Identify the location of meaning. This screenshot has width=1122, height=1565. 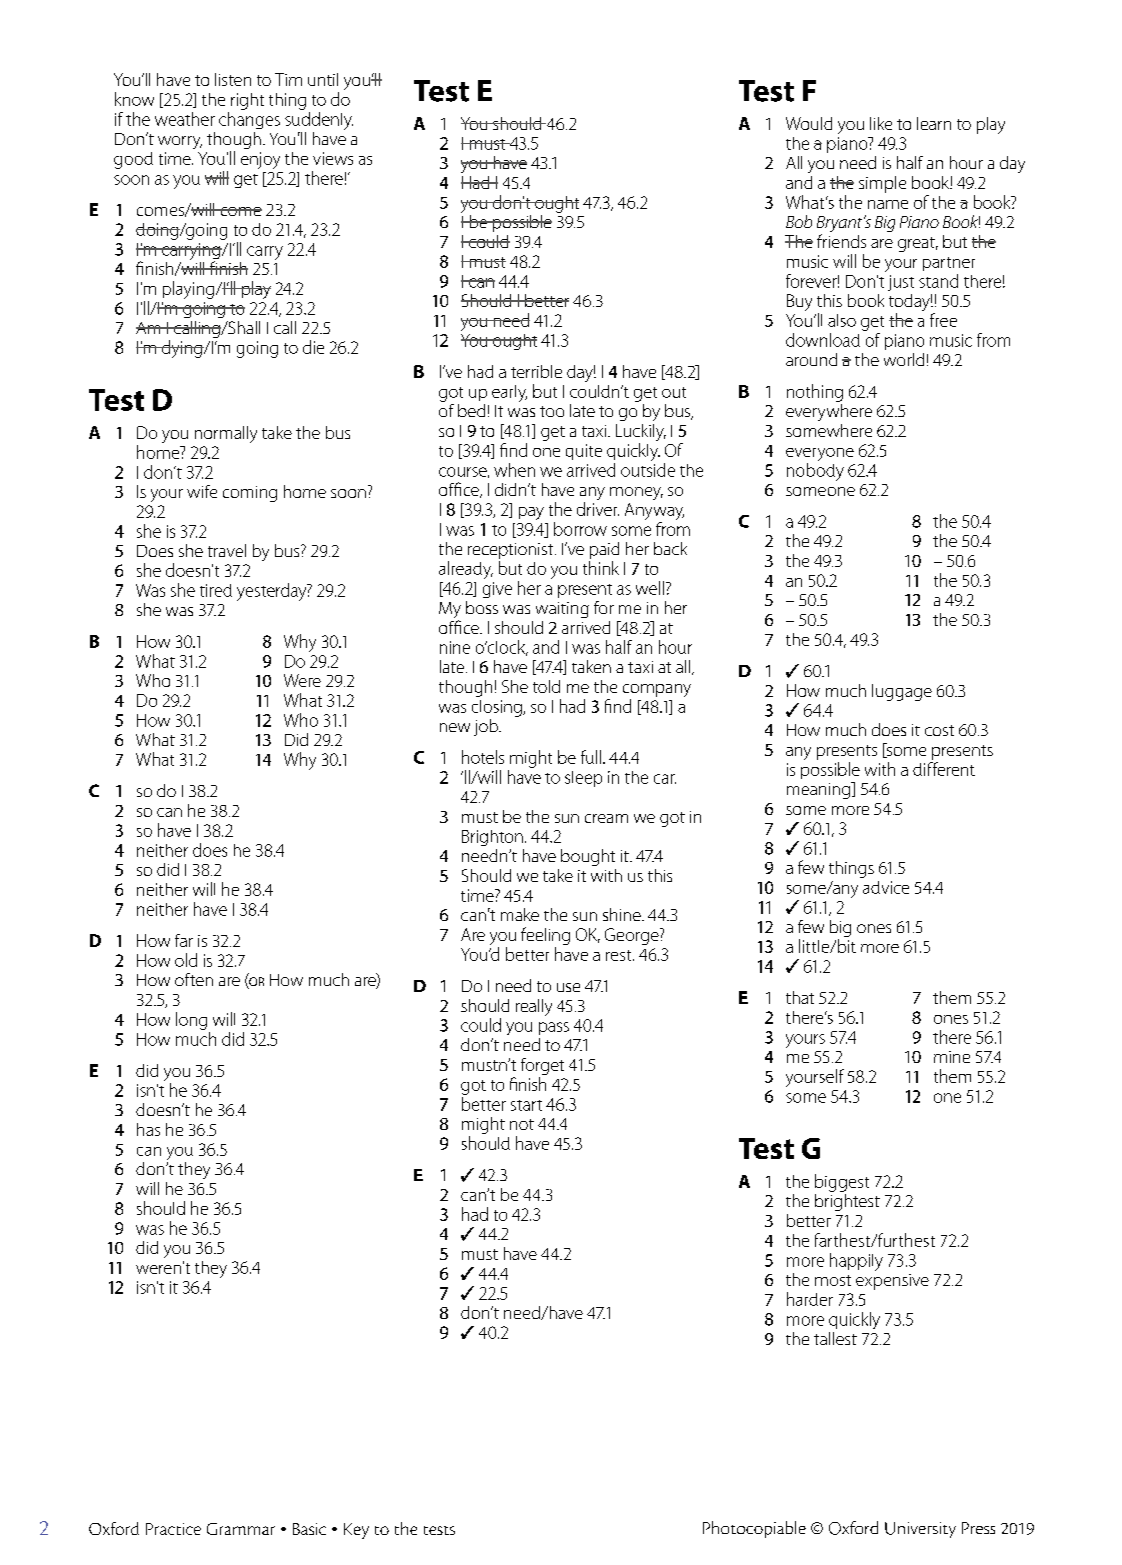
(819, 790).
